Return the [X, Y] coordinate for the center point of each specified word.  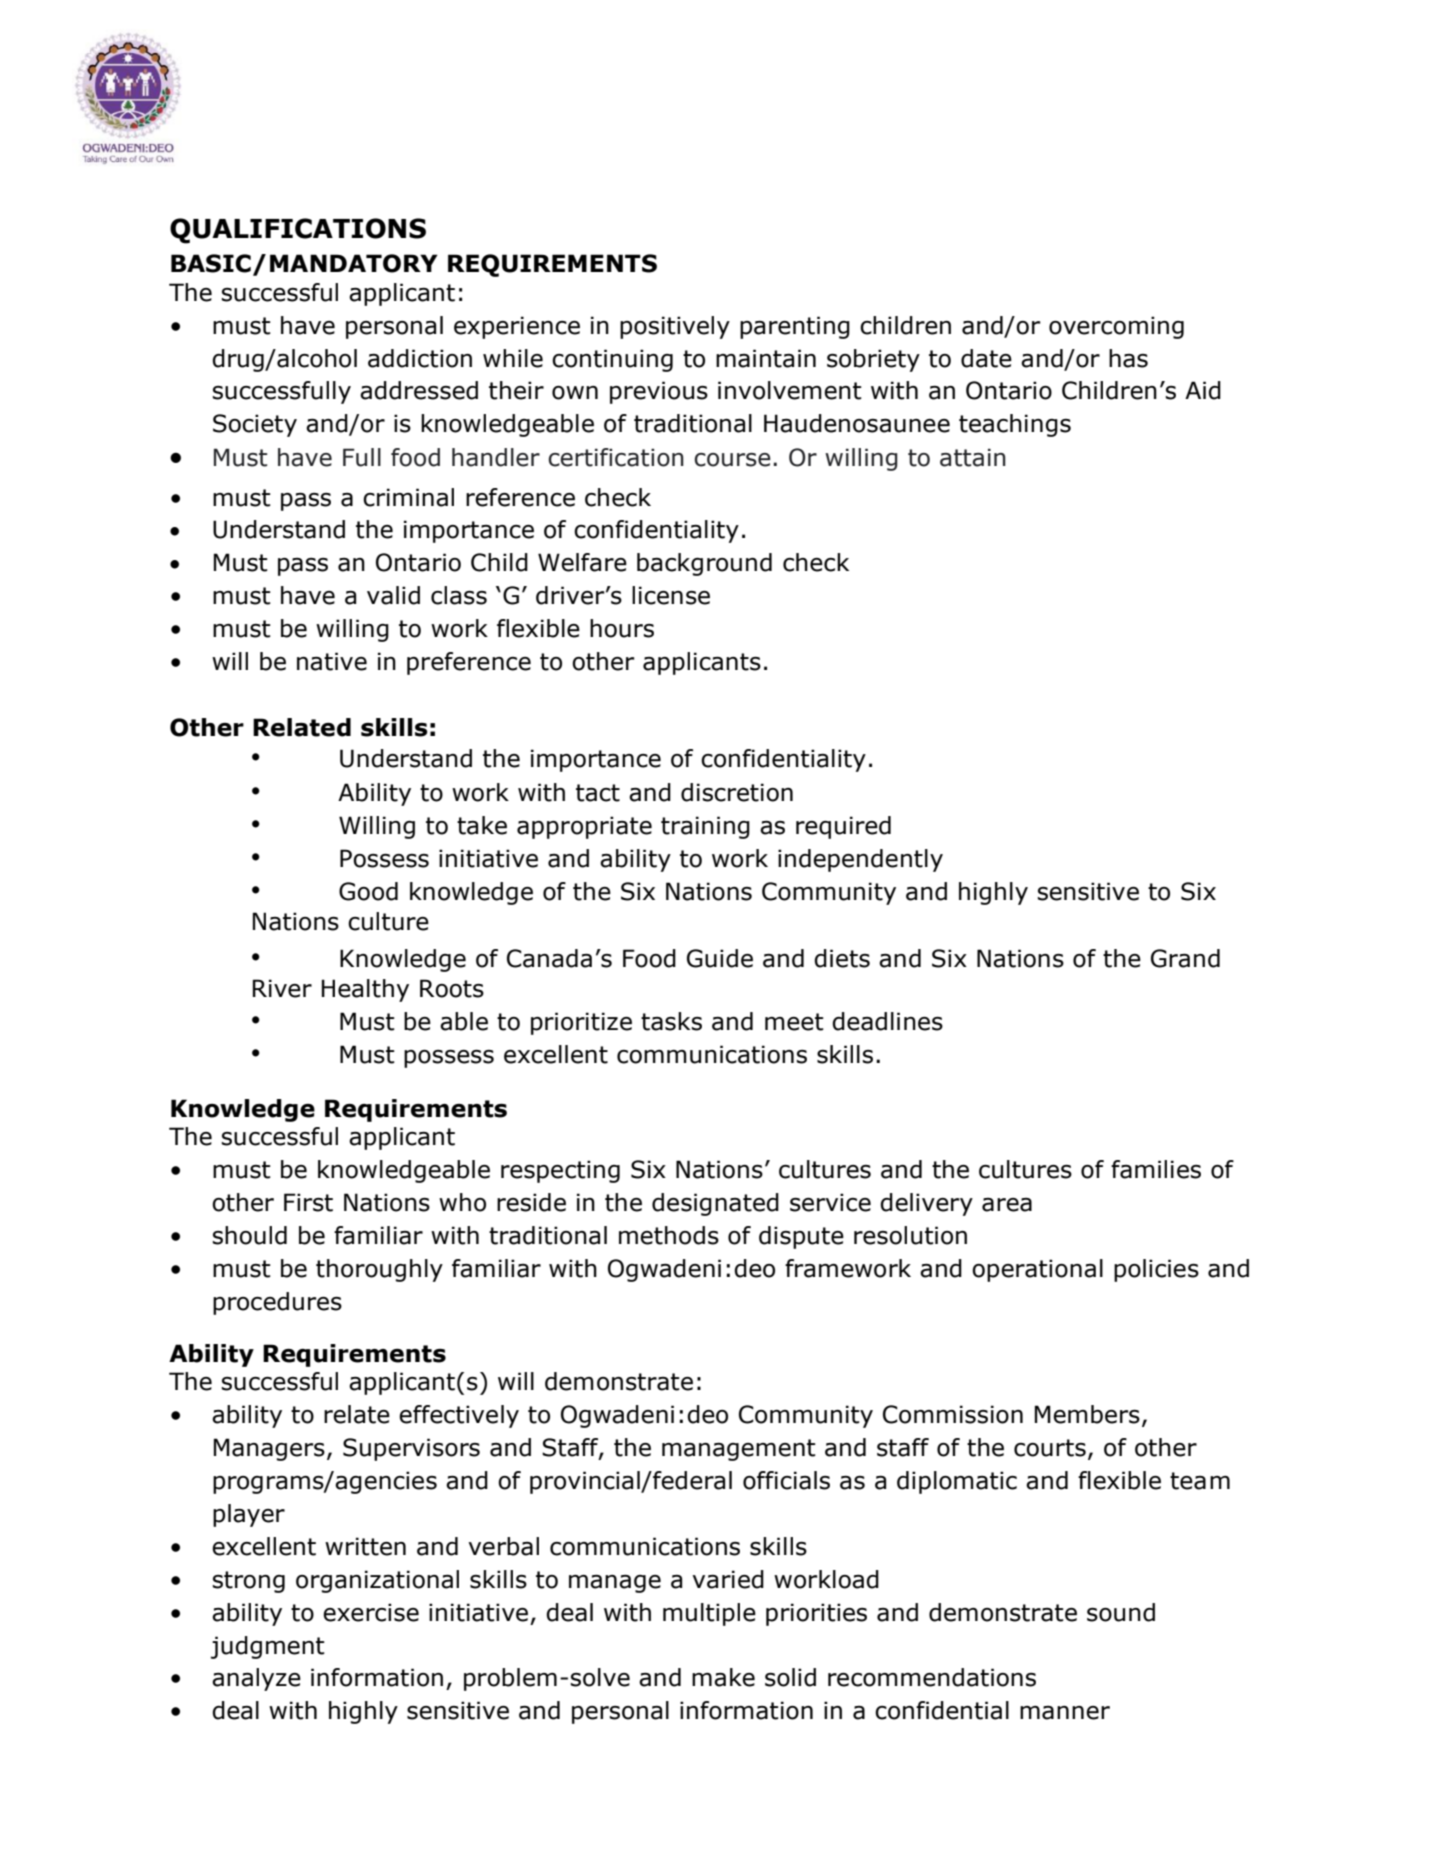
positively [675, 327]
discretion [737, 792]
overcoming [1116, 327]
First [308, 1202]
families [1156, 1169]
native [332, 661]
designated [715, 1204]
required [843, 827]
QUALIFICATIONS [298, 231]
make [723, 1677]
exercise [371, 1612]
